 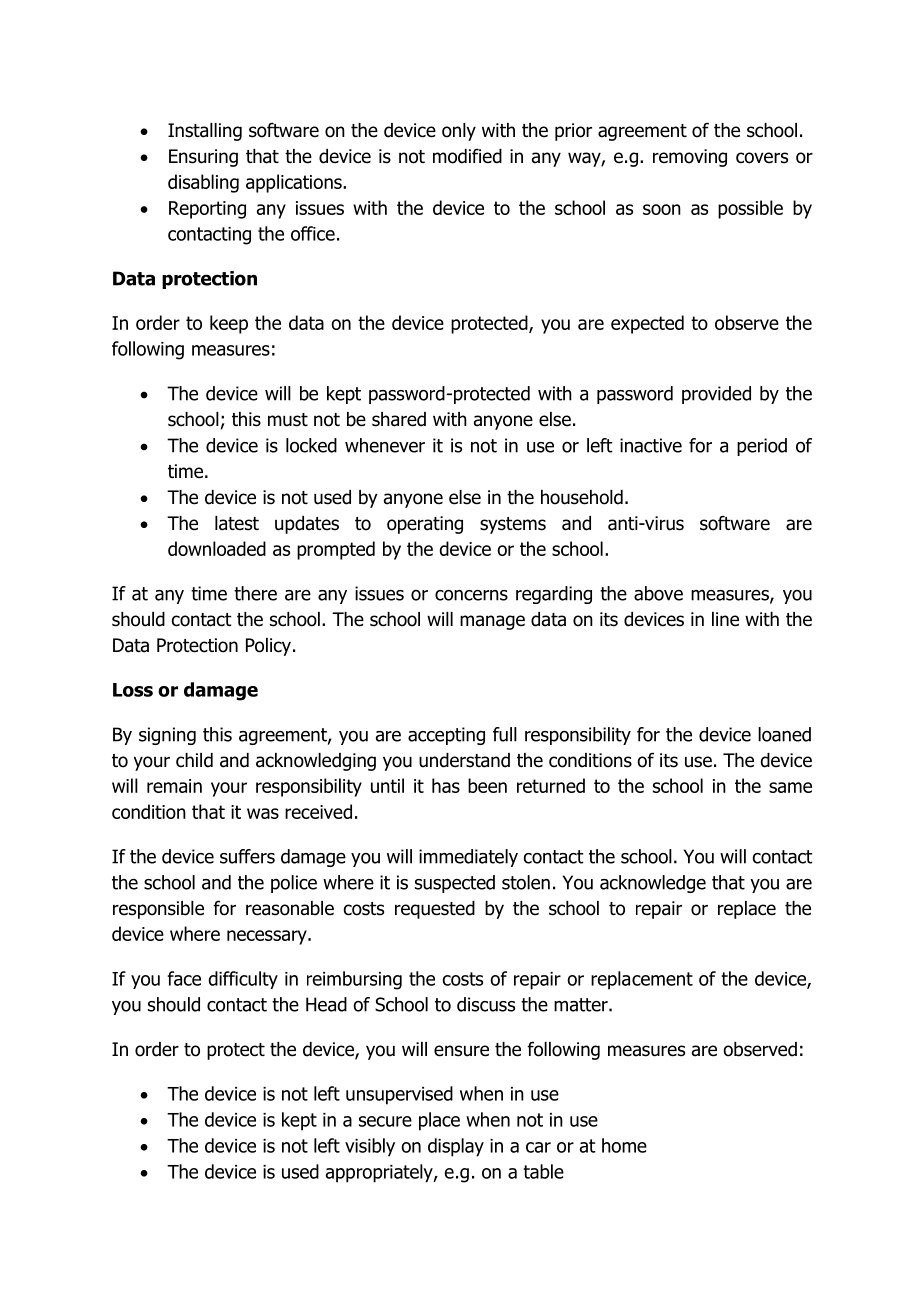 I want to click on shared, so click(x=399, y=419).
